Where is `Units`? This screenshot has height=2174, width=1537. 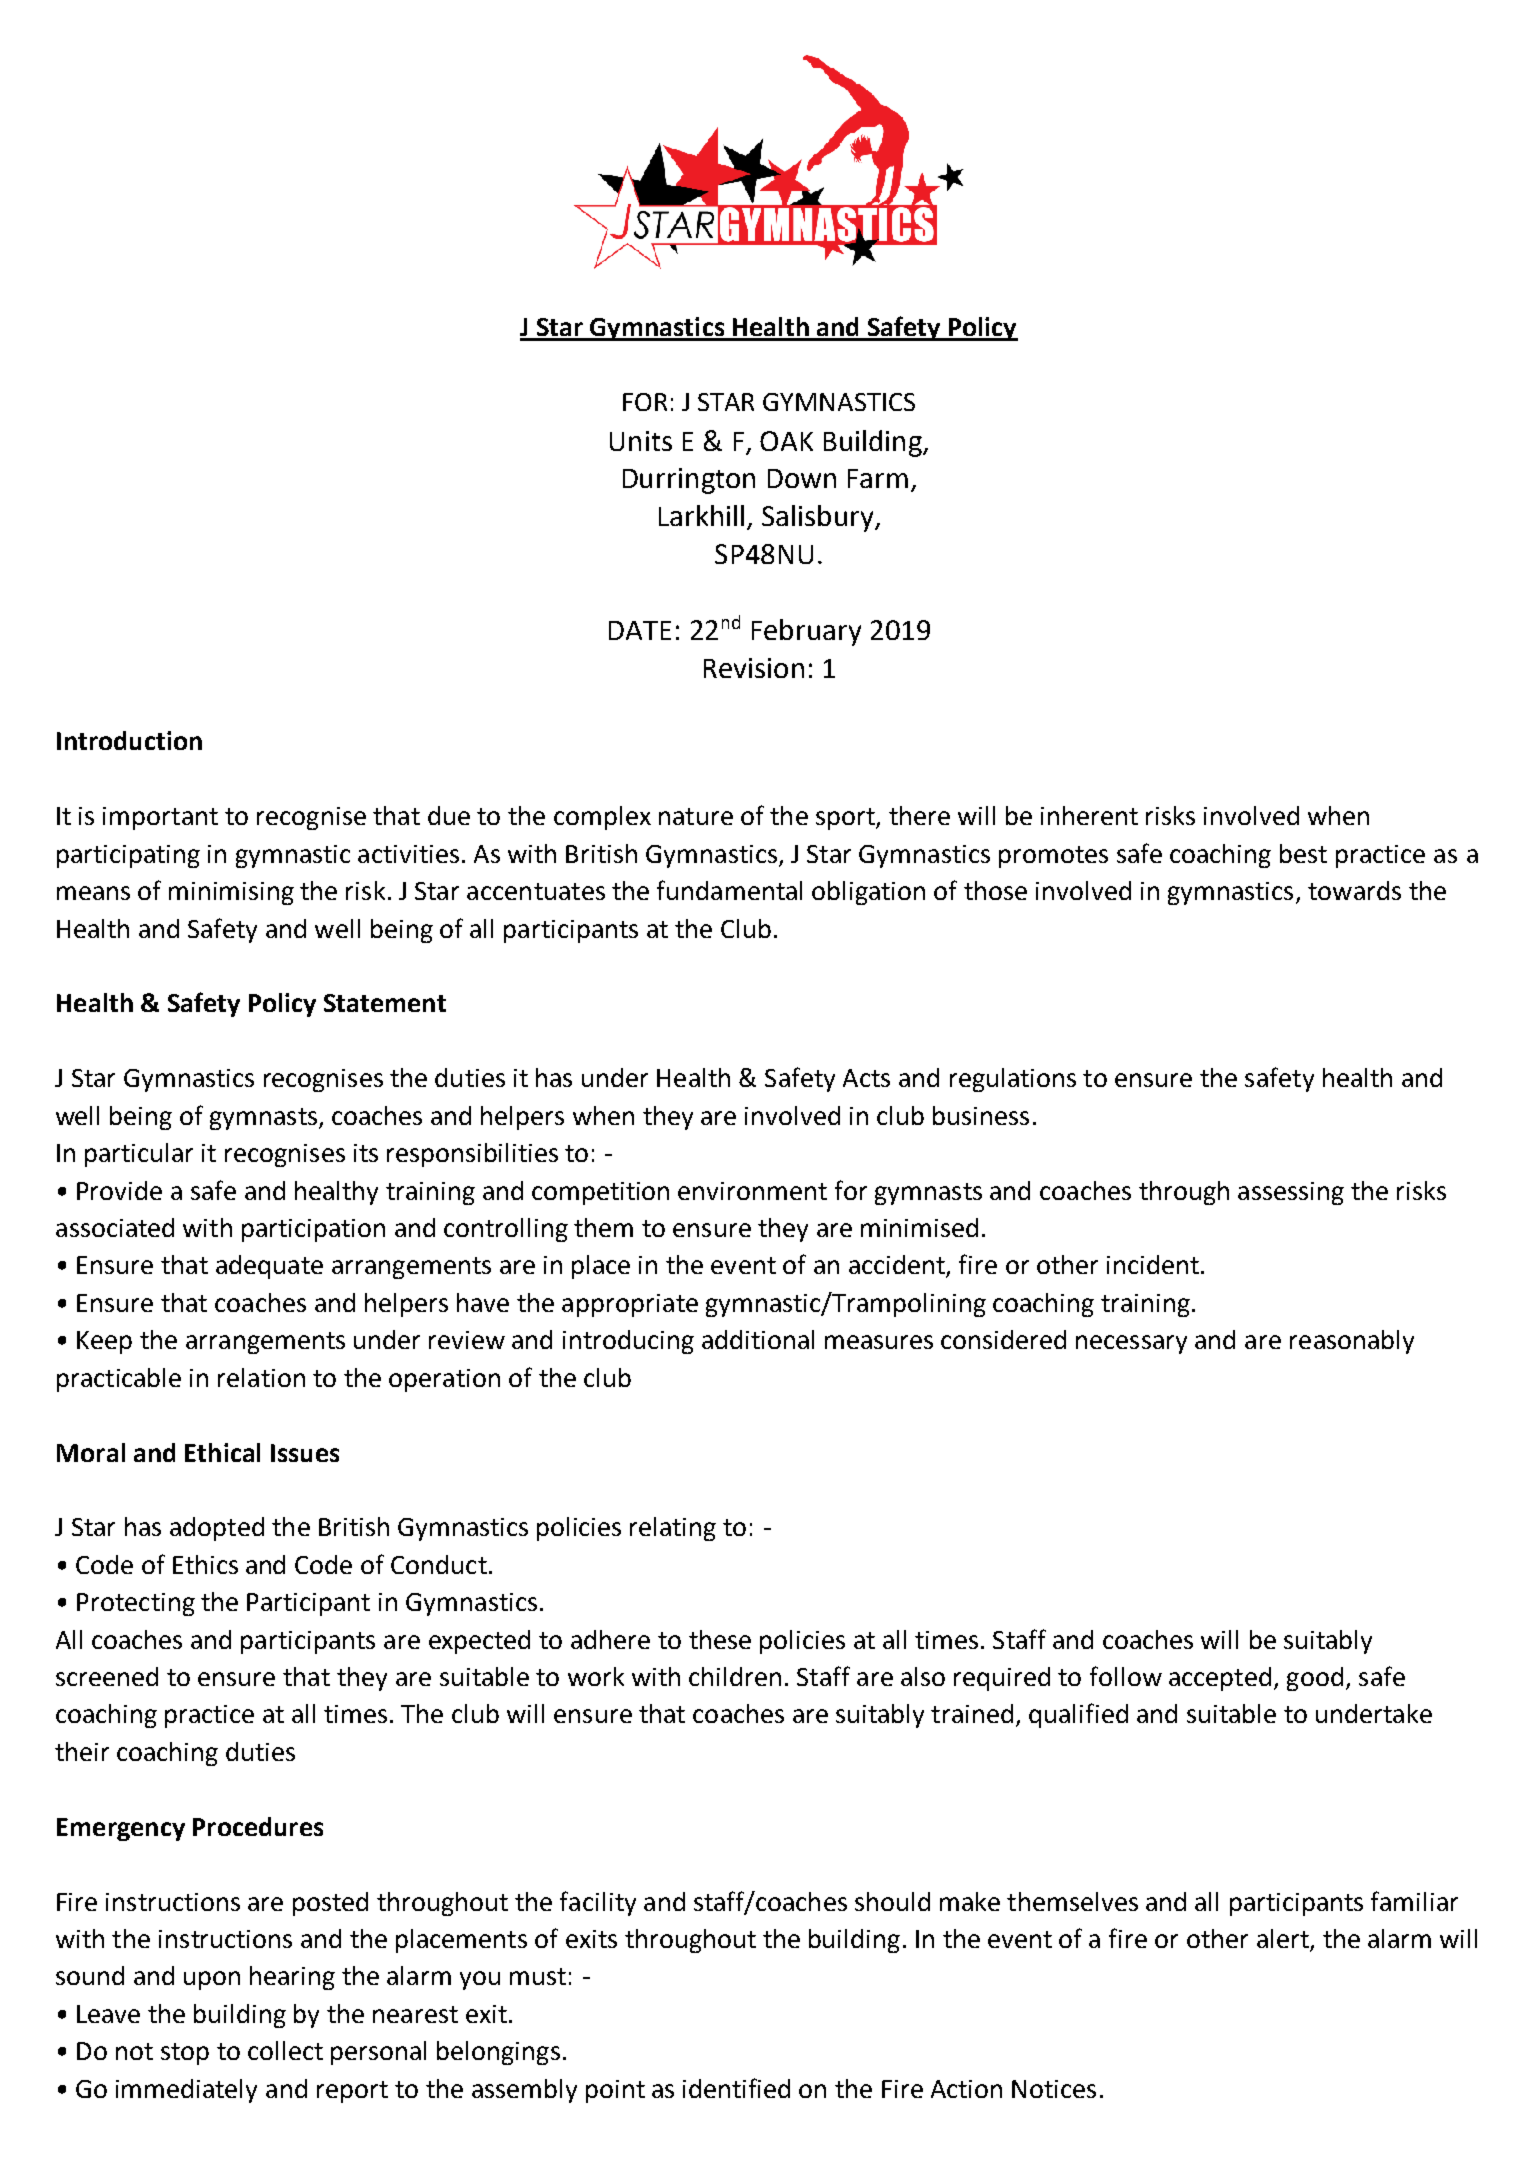 Units is located at coordinates (641, 441).
